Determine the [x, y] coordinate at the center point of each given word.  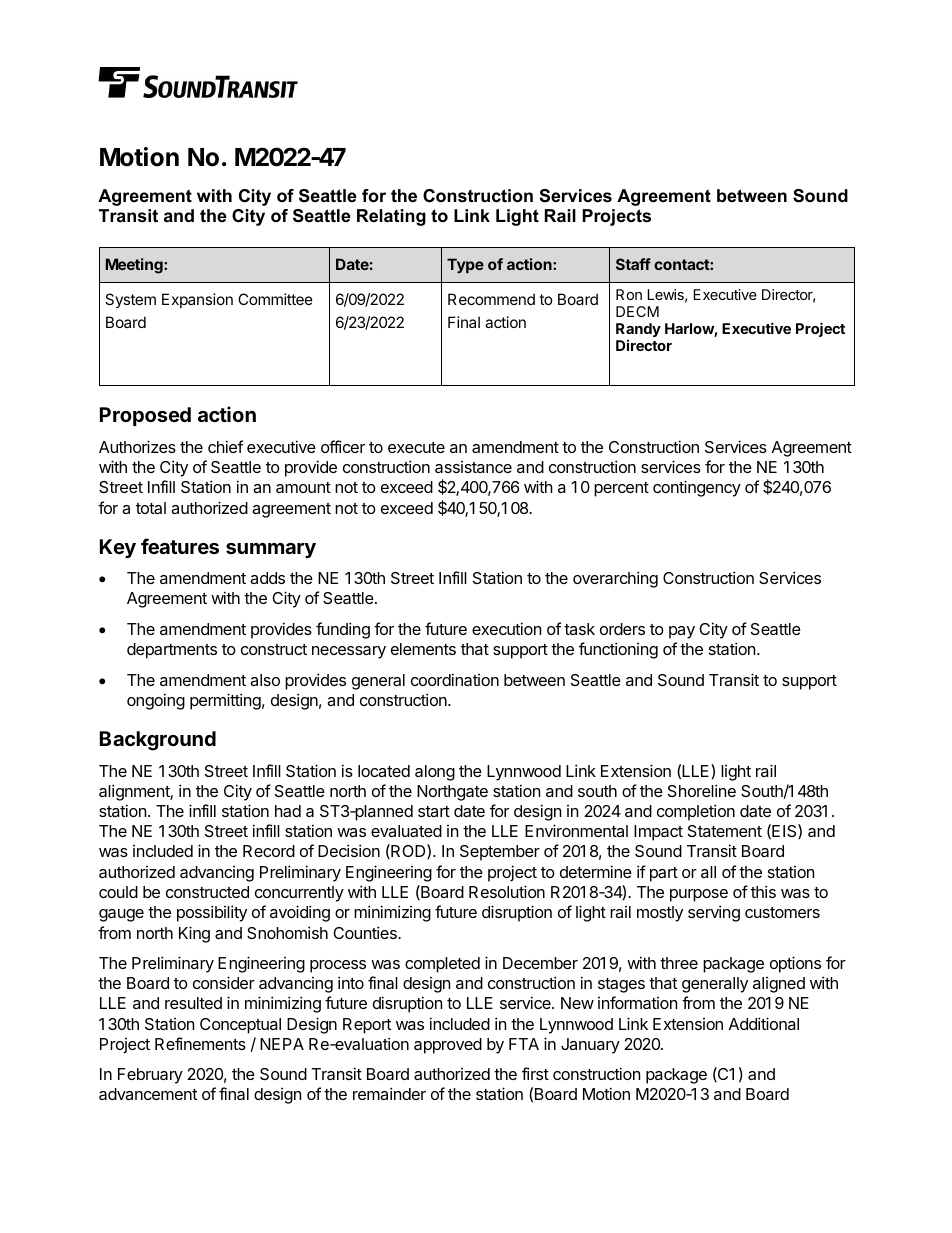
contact [682, 264]
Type [465, 265]
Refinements [200, 1043]
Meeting [135, 266]
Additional [764, 1023]
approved [448, 1046]
